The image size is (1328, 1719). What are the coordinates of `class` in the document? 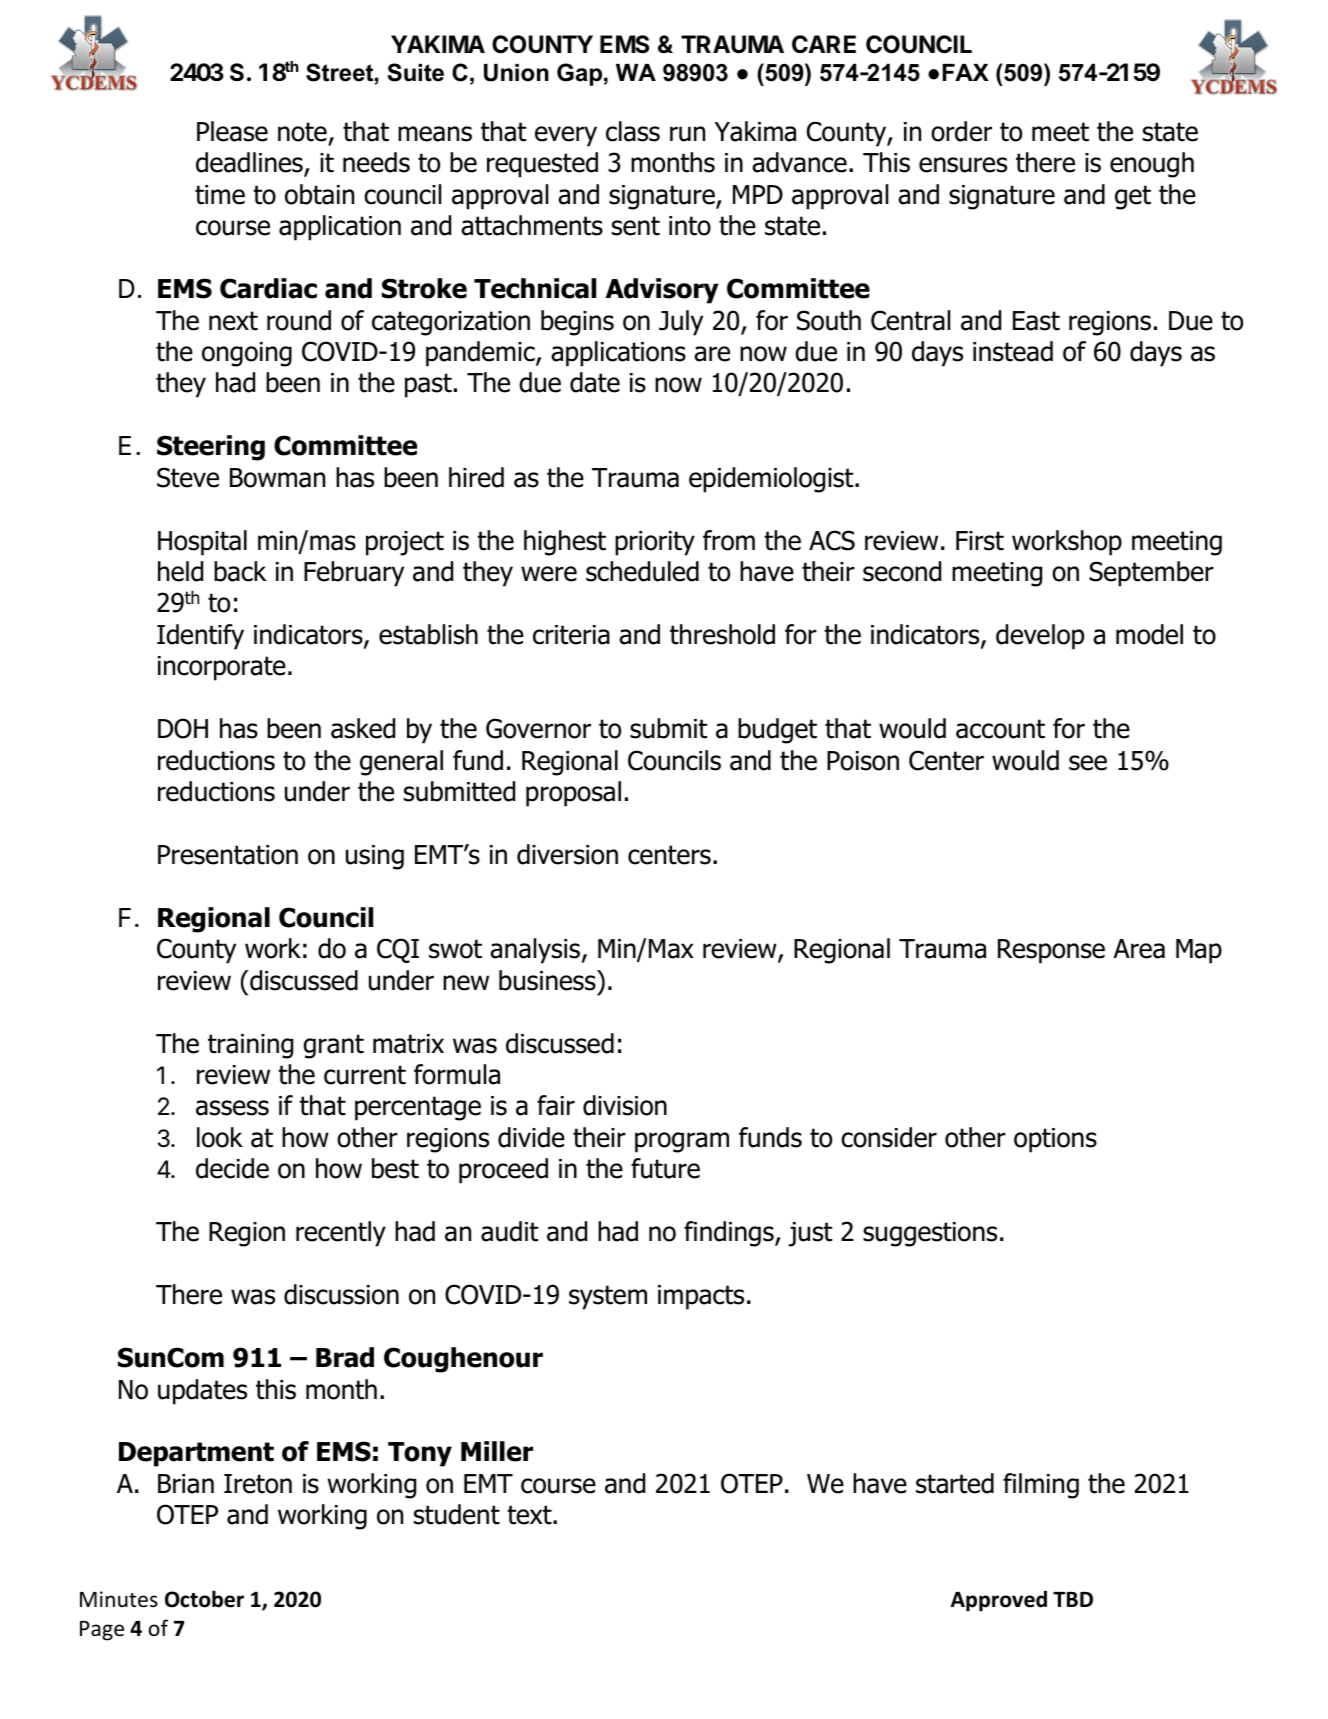 It's located at (633, 131).
